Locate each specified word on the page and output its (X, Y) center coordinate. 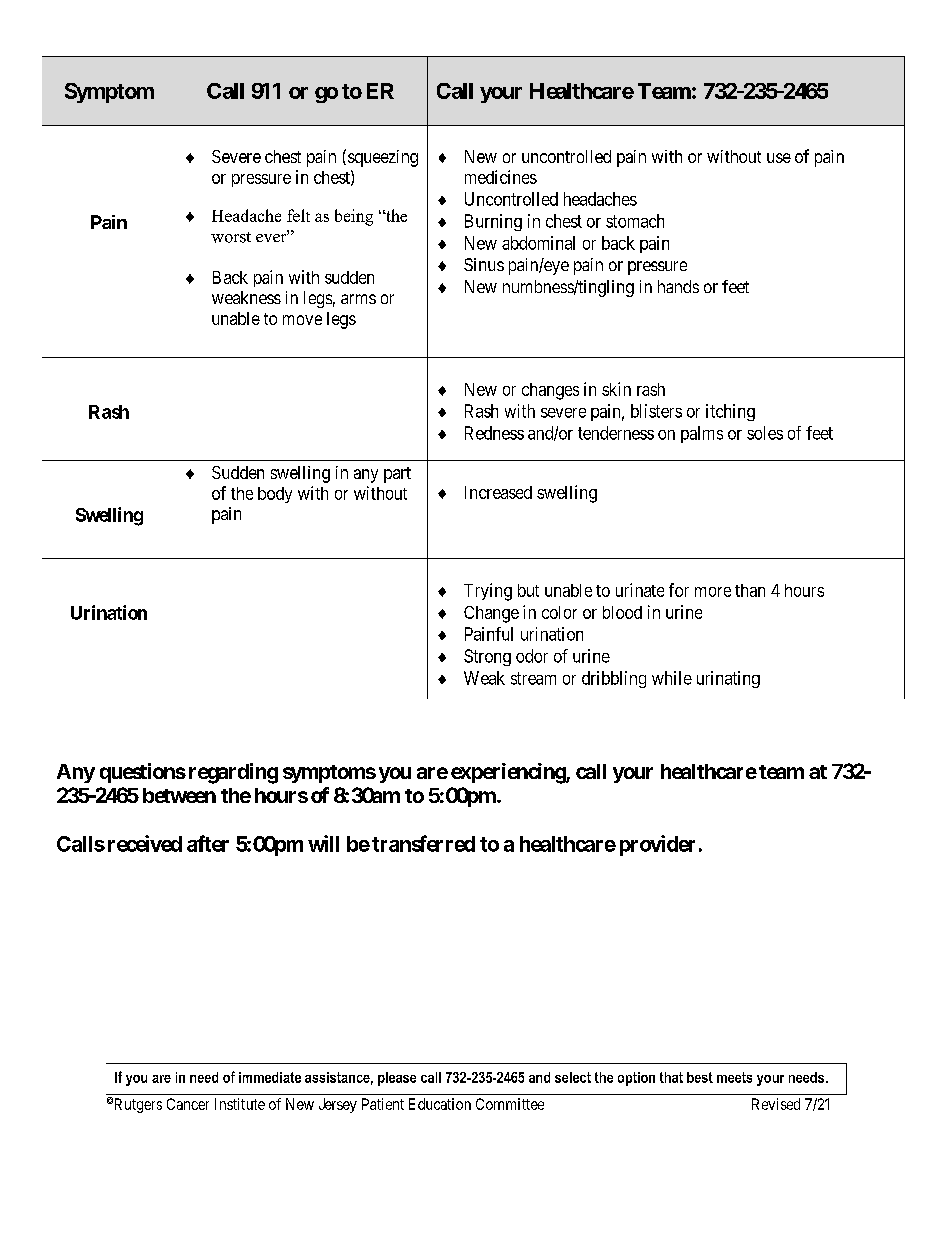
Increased (498, 492)
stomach (635, 221)
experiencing (509, 773)
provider (657, 845)
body (275, 495)
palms (702, 434)
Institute (240, 1104)
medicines (501, 177)
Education (440, 1104)
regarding (233, 773)
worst (231, 237)
